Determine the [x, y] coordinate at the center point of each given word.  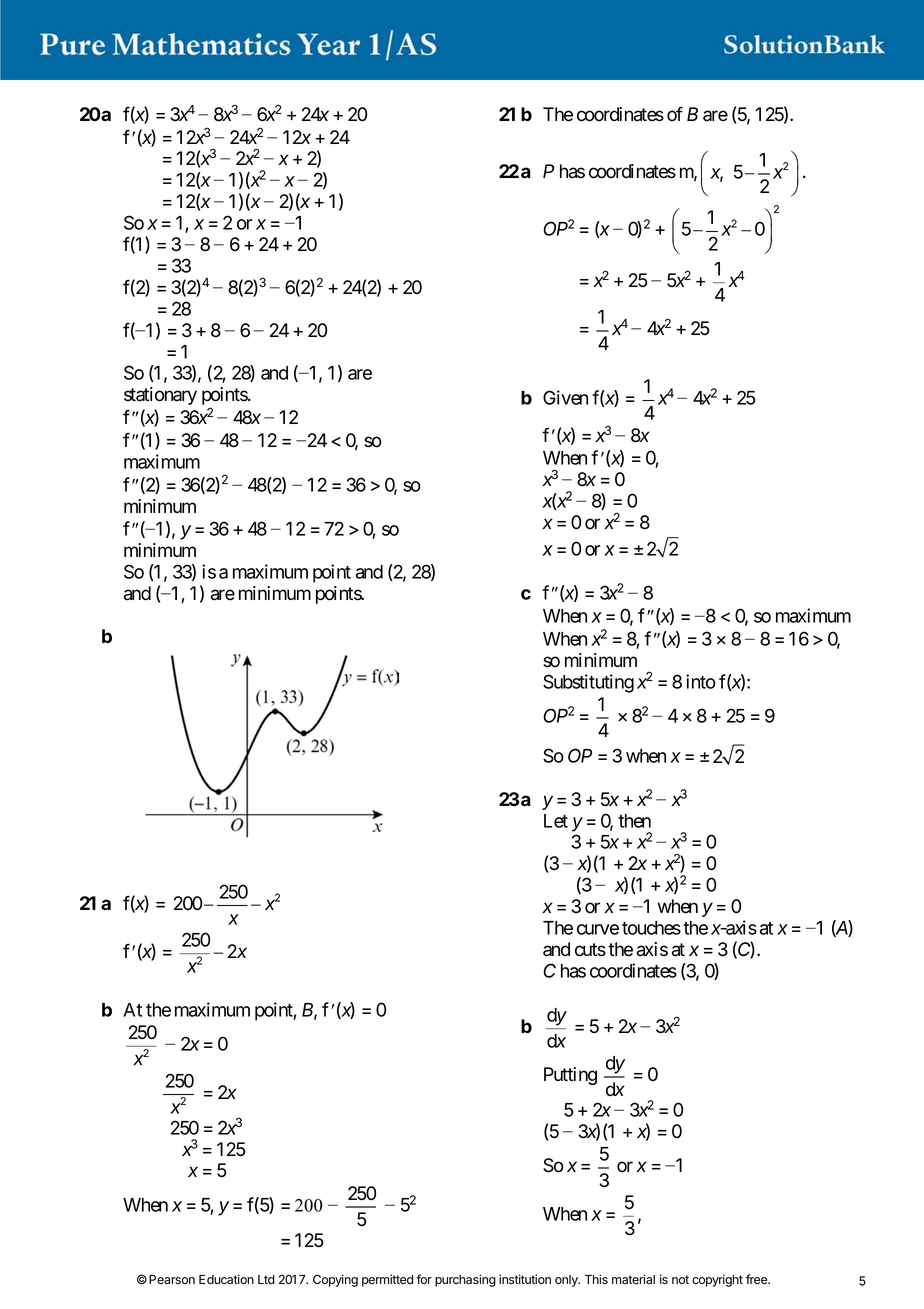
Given [565, 397]
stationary [160, 396]
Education [226, 1279]
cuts [590, 950]
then [634, 821]
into [701, 681]
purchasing [465, 1280]
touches [651, 928]
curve [598, 929]
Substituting [588, 683]
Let [556, 821]
